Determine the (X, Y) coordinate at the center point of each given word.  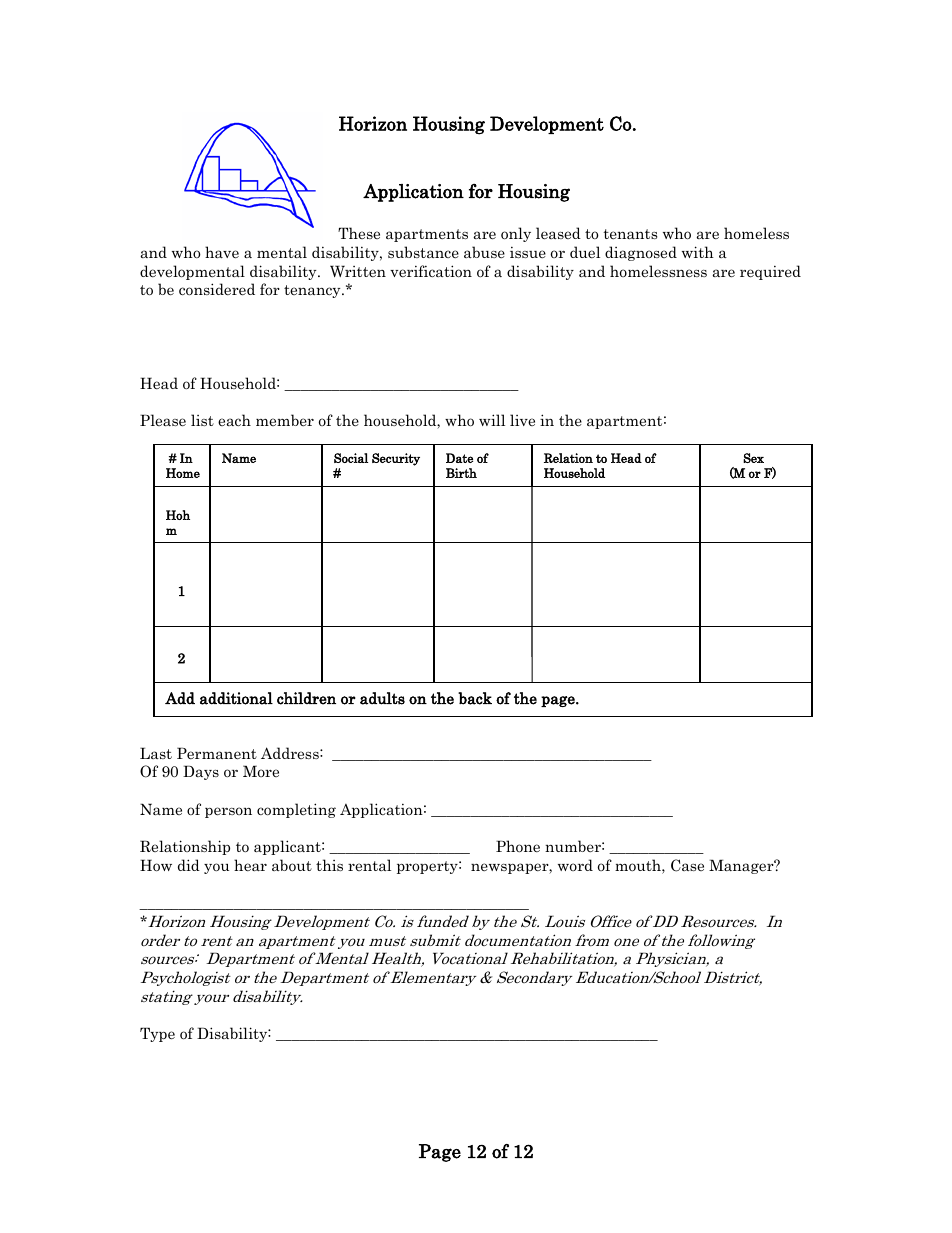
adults (382, 698)
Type (157, 1034)
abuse (484, 252)
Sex (753, 458)
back (475, 698)
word (575, 865)
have (222, 252)
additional (236, 698)
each (234, 420)
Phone (518, 846)
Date (459, 458)
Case (687, 865)
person (228, 812)
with (698, 252)
